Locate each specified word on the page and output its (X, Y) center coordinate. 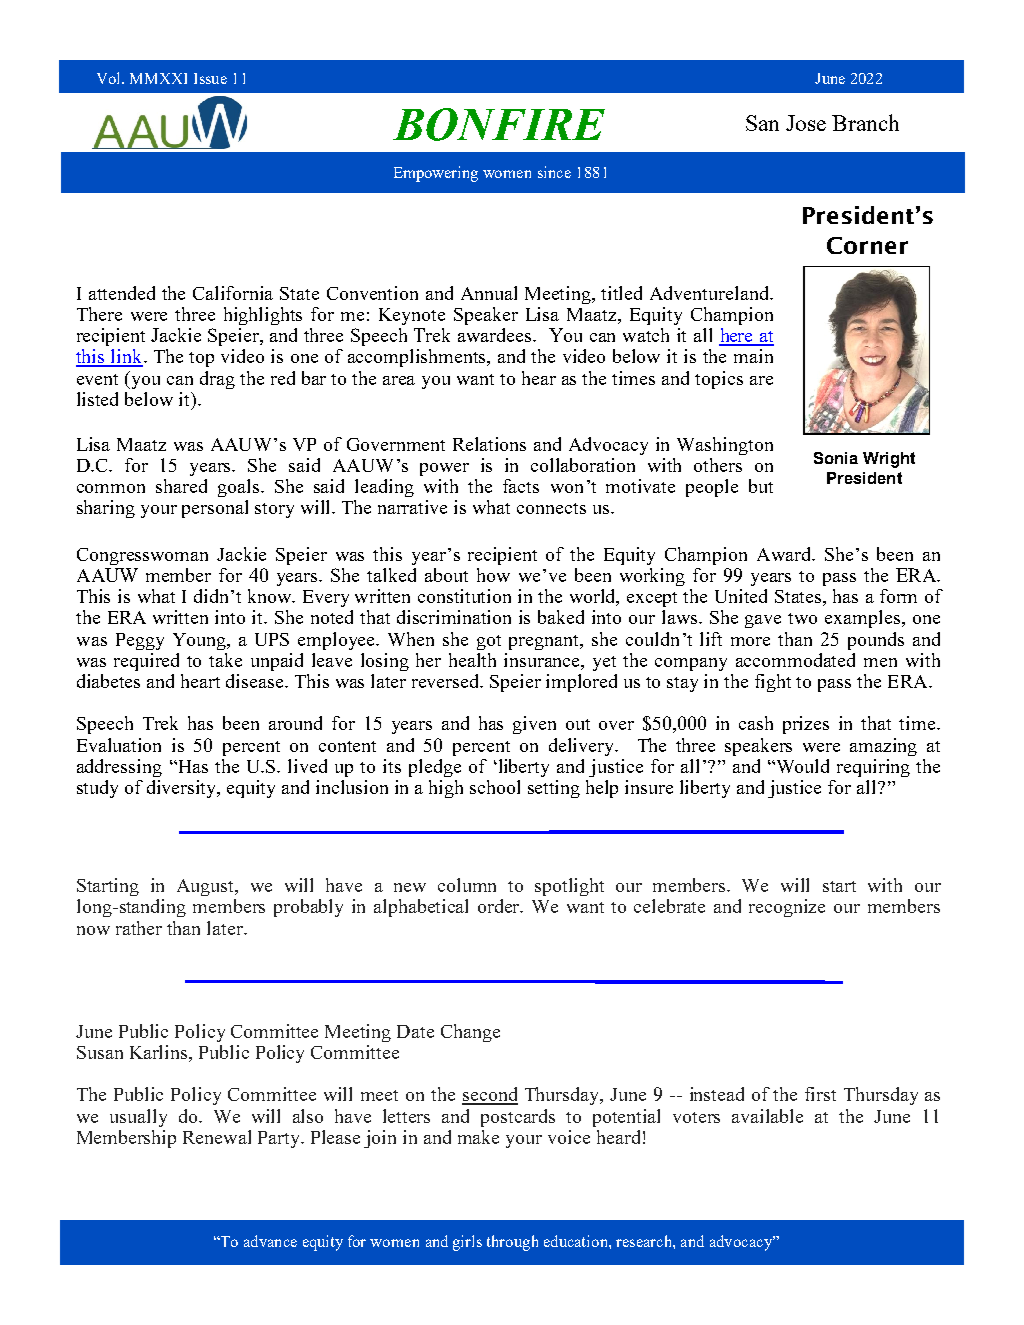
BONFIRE (499, 124)
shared (181, 486)
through (512, 1243)
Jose (806, 123)
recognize (787, 908)
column (467, 885)
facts (521, 486)
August (207, 887)
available (767, 1116)
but (761, 486)
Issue (210, 78)
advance (270, 1241)
